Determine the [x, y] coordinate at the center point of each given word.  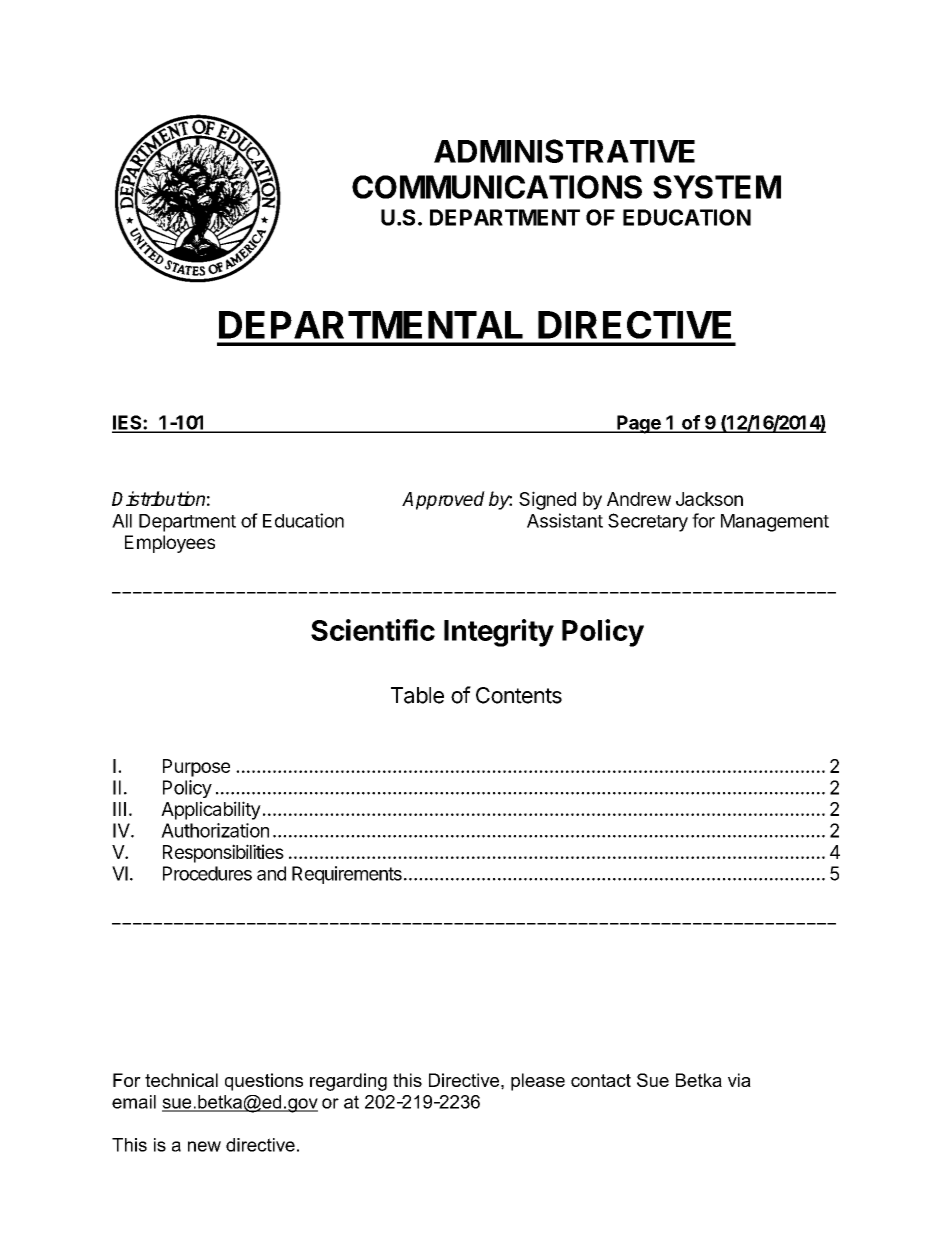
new [204, 1146]
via [739, 1080]
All [122, 521]
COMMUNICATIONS [497, 187]
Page [639, 424]
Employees [170, 544]
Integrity [499, 633]
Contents [519, 695]
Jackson [709, 499]
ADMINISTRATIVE [564, 151]
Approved [443, 500]
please [538, 1082]
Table [417, 695]
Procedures [207, 873]
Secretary [648, 522]
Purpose [196, 768]
